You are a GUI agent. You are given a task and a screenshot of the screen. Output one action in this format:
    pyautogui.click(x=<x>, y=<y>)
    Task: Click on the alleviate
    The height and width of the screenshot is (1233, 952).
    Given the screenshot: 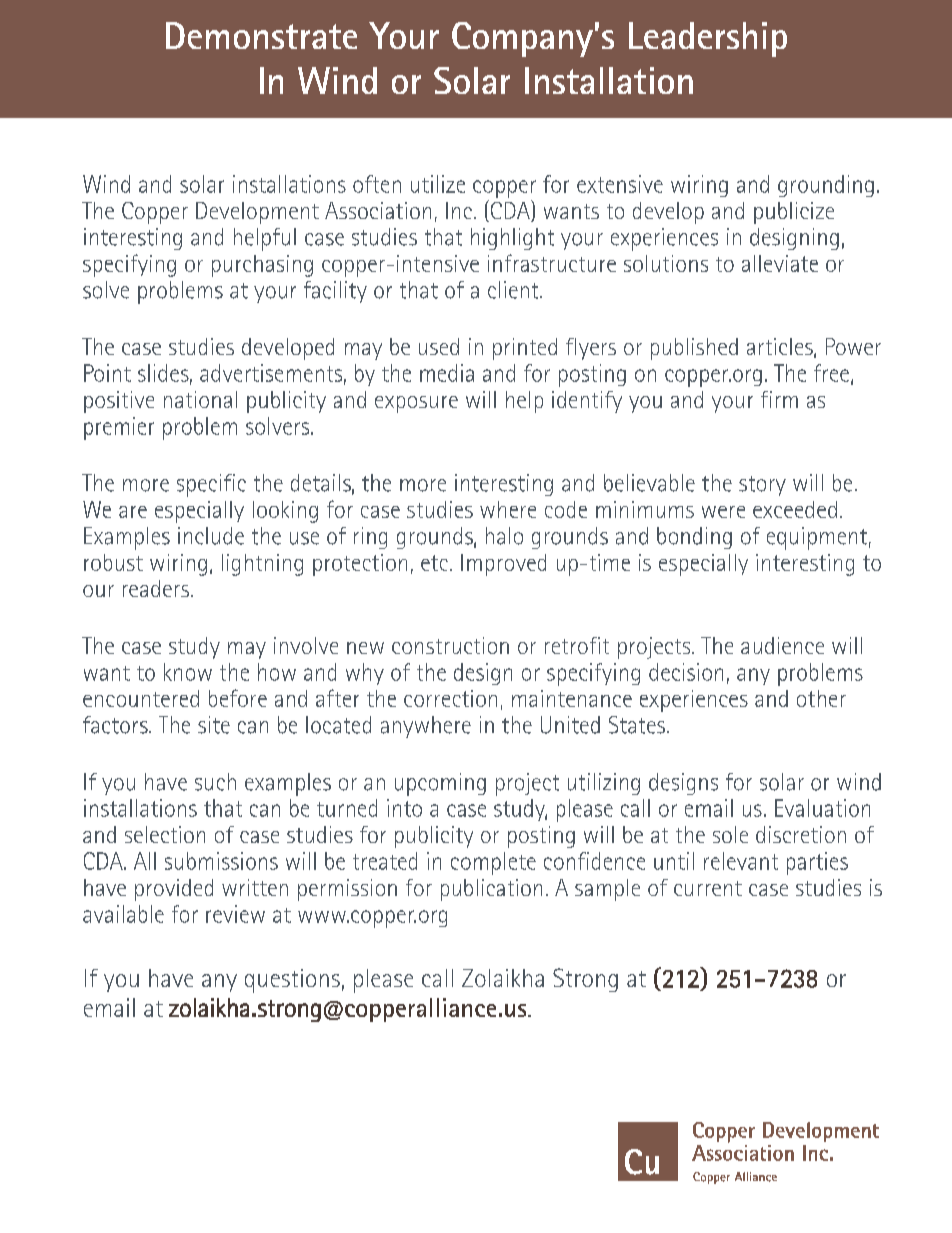 What is the action you would take?
    pyautogui.click(x=780, y=263)
